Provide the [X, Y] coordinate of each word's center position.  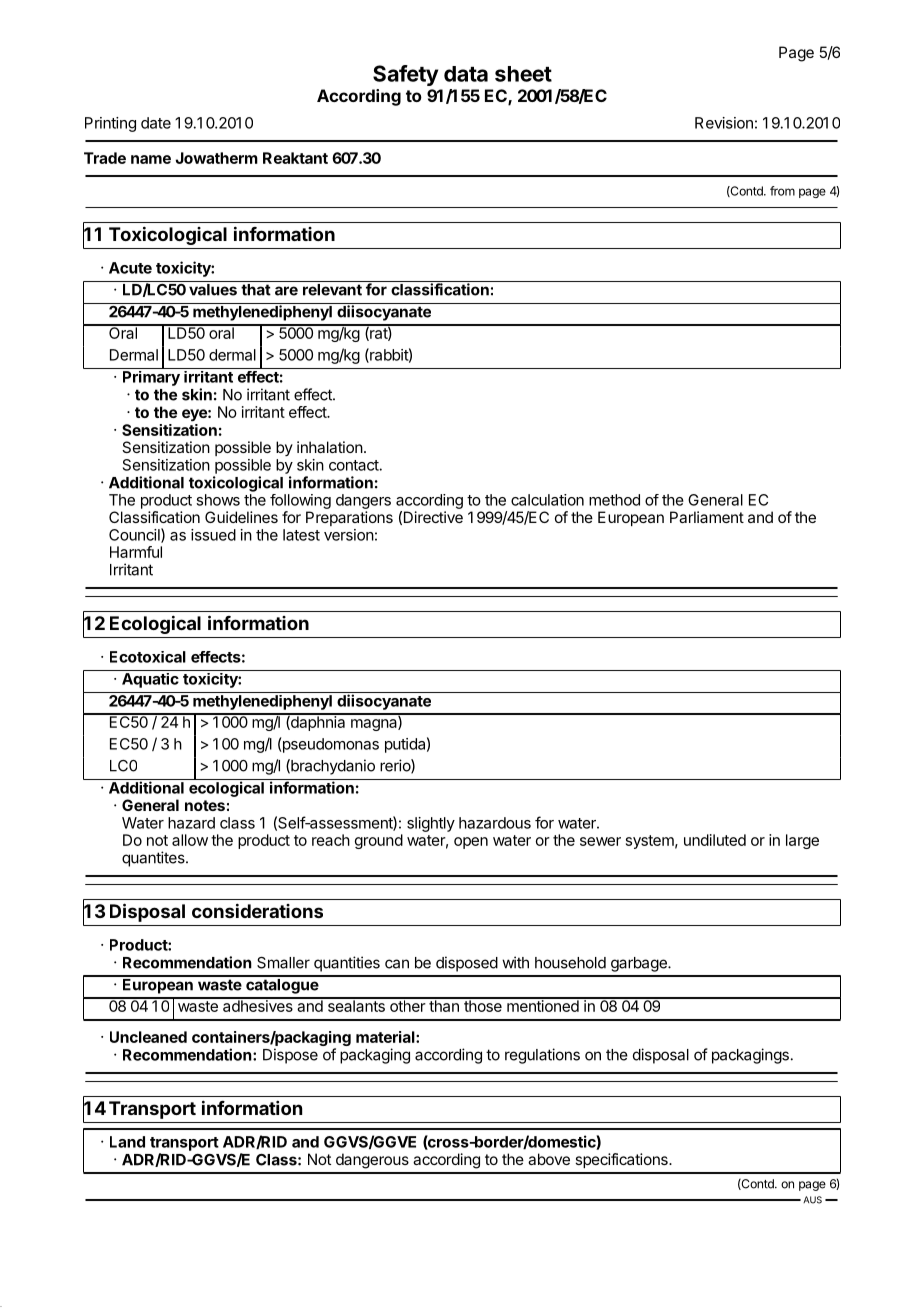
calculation [547, 500]
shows [218, 500]
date [156, 123]
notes [205, 805]
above [549, 1159]
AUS [812, 1200]
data [466, 74]
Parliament [707, 517]
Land [127, 1142]
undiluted [715, 840]
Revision [724, 123]
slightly [431, 824]
